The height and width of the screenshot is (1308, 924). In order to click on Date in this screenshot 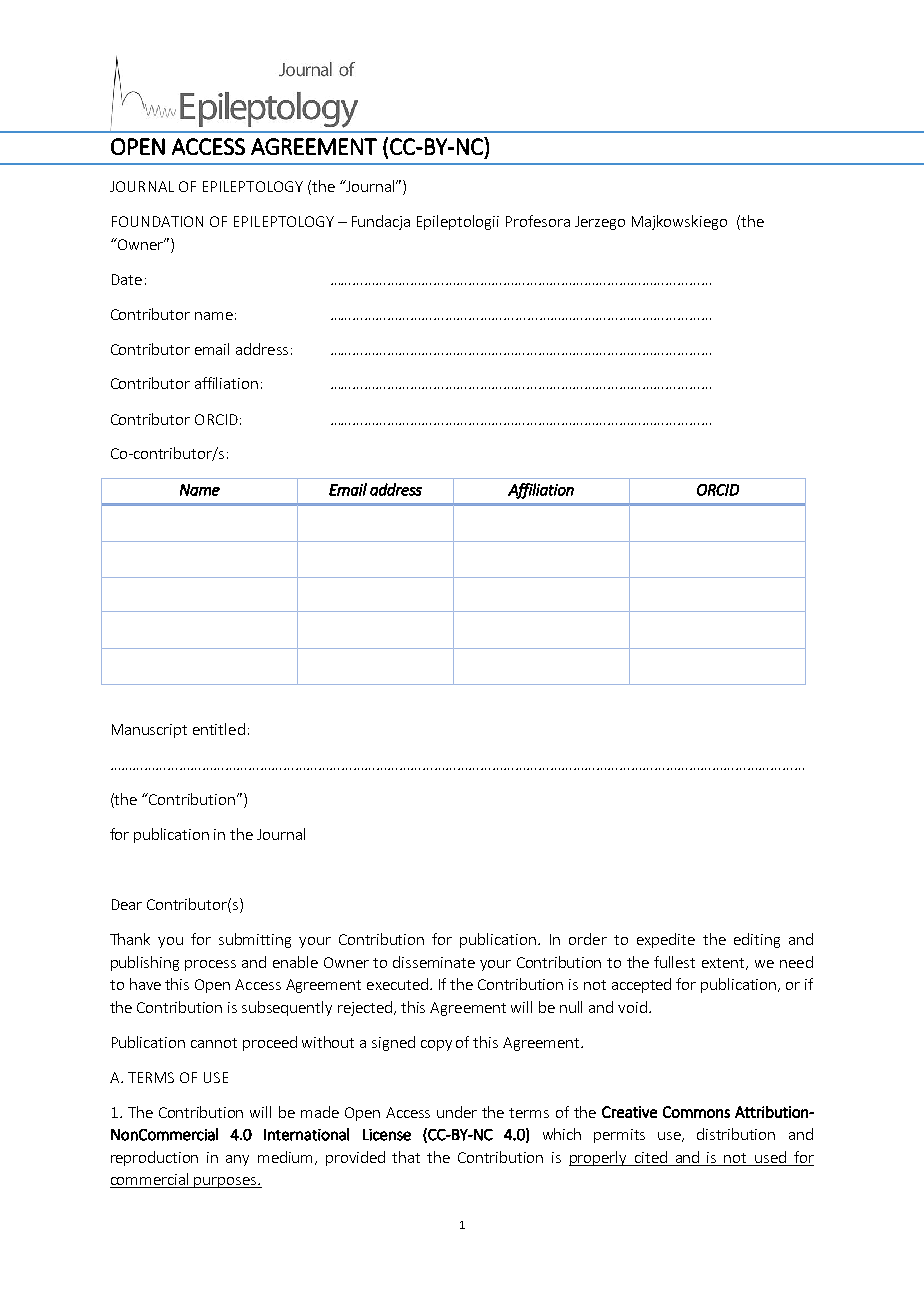, I will do `click(127, 279)`.
